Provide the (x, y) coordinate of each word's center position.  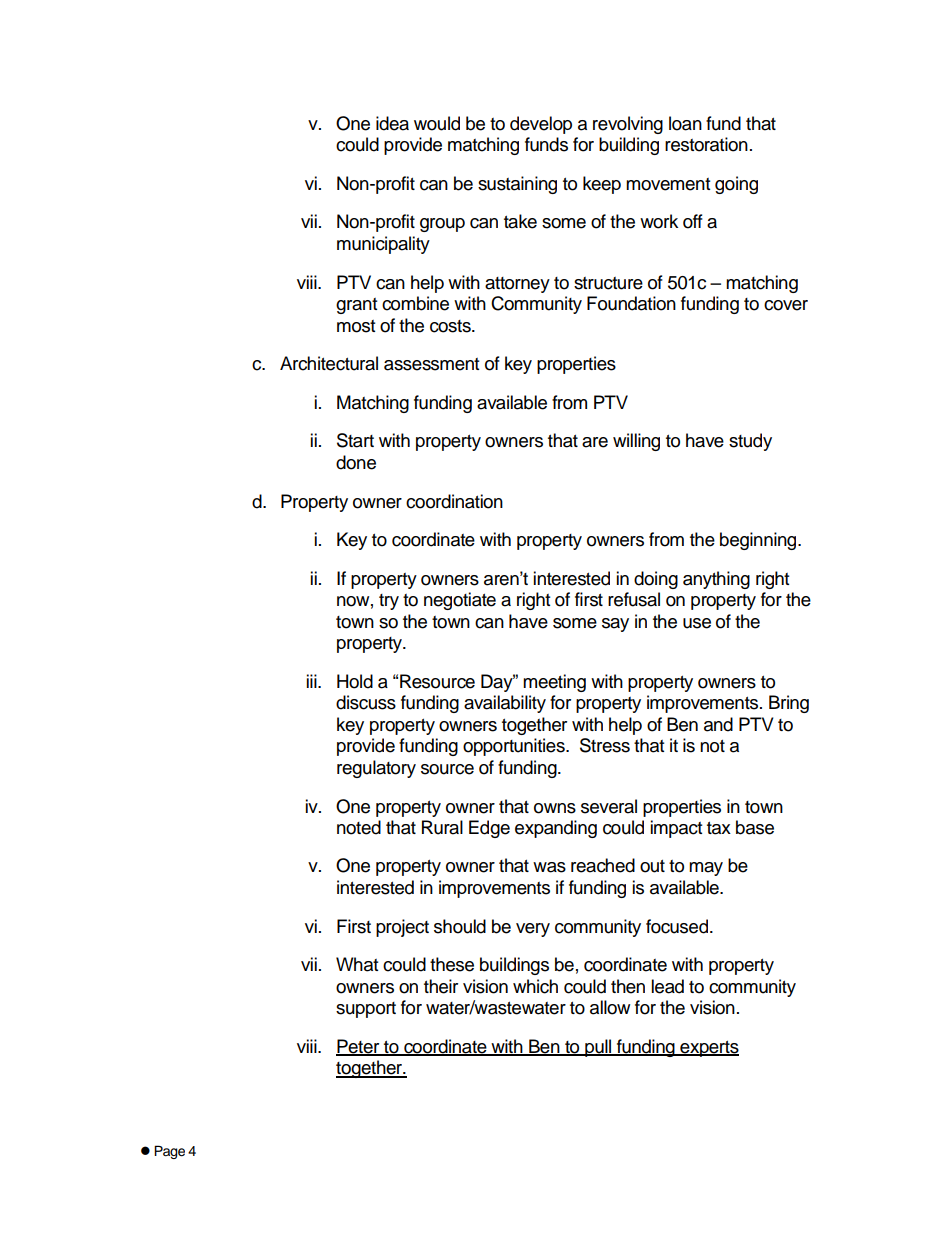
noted (359, 827)
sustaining (517, 185)
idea (392, 123)
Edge (489, 829)
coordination (454, 501)
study (750, 442)
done (356, 462)
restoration (706, 144)
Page (169, 1152)
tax (719, 828)
